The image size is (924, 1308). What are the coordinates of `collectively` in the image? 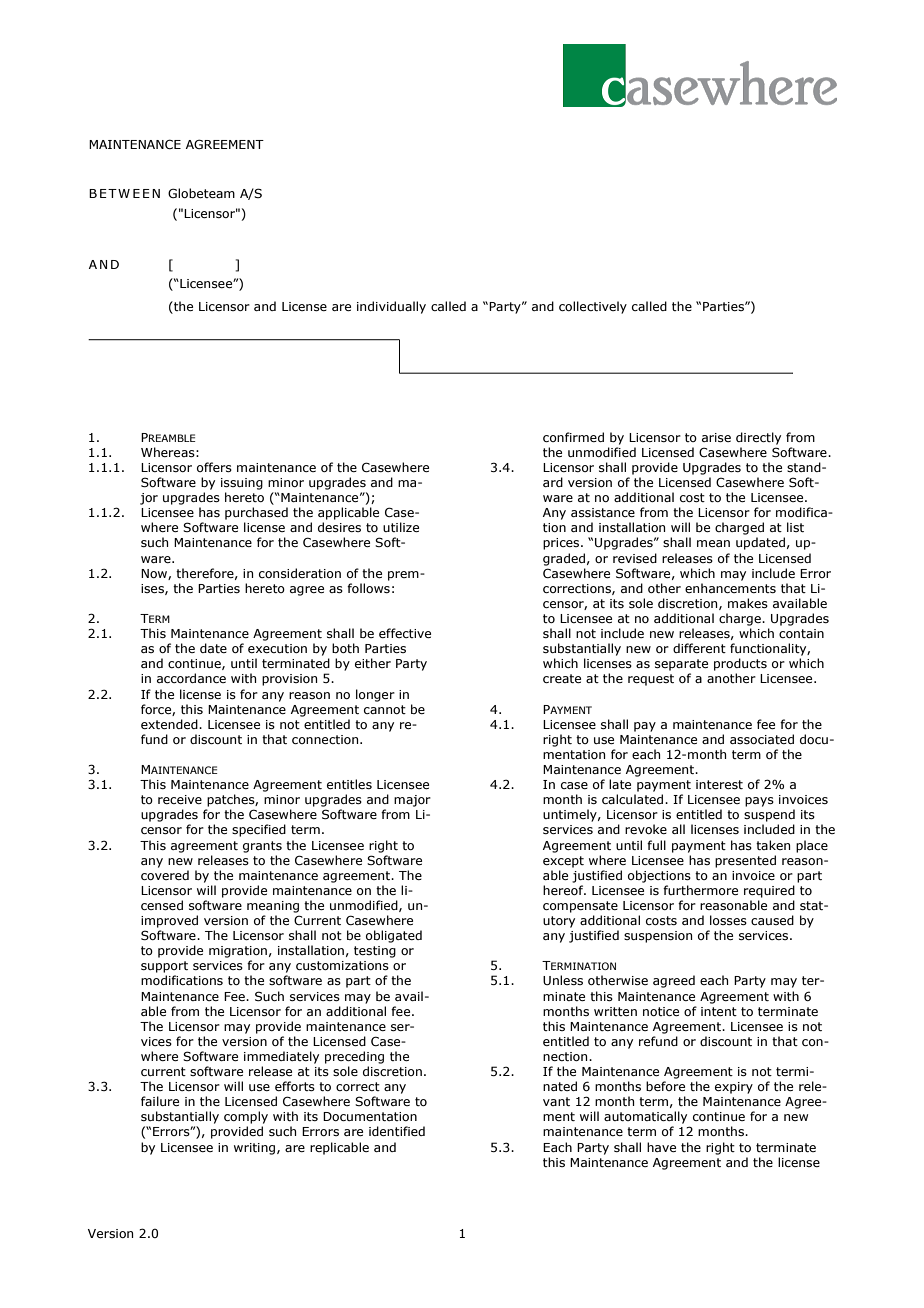 It's located at (593, 307).
